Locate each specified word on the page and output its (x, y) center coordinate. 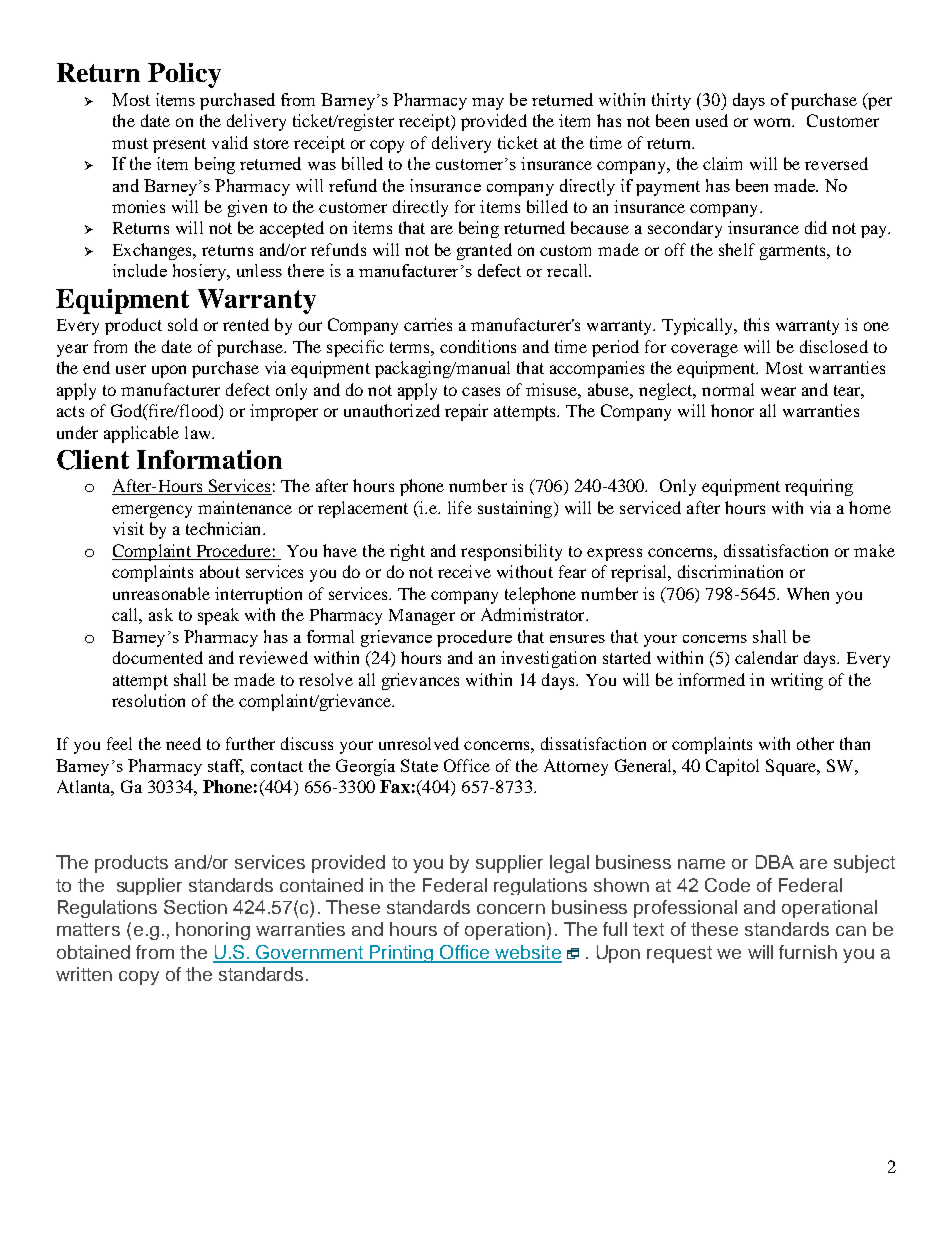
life (460, 507)
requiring (819, 487)
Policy (184, 75)
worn (774, 122)
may (488, 104)
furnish (808, 952)
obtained (93, 952)
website (527, 953)
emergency (152, 511)
